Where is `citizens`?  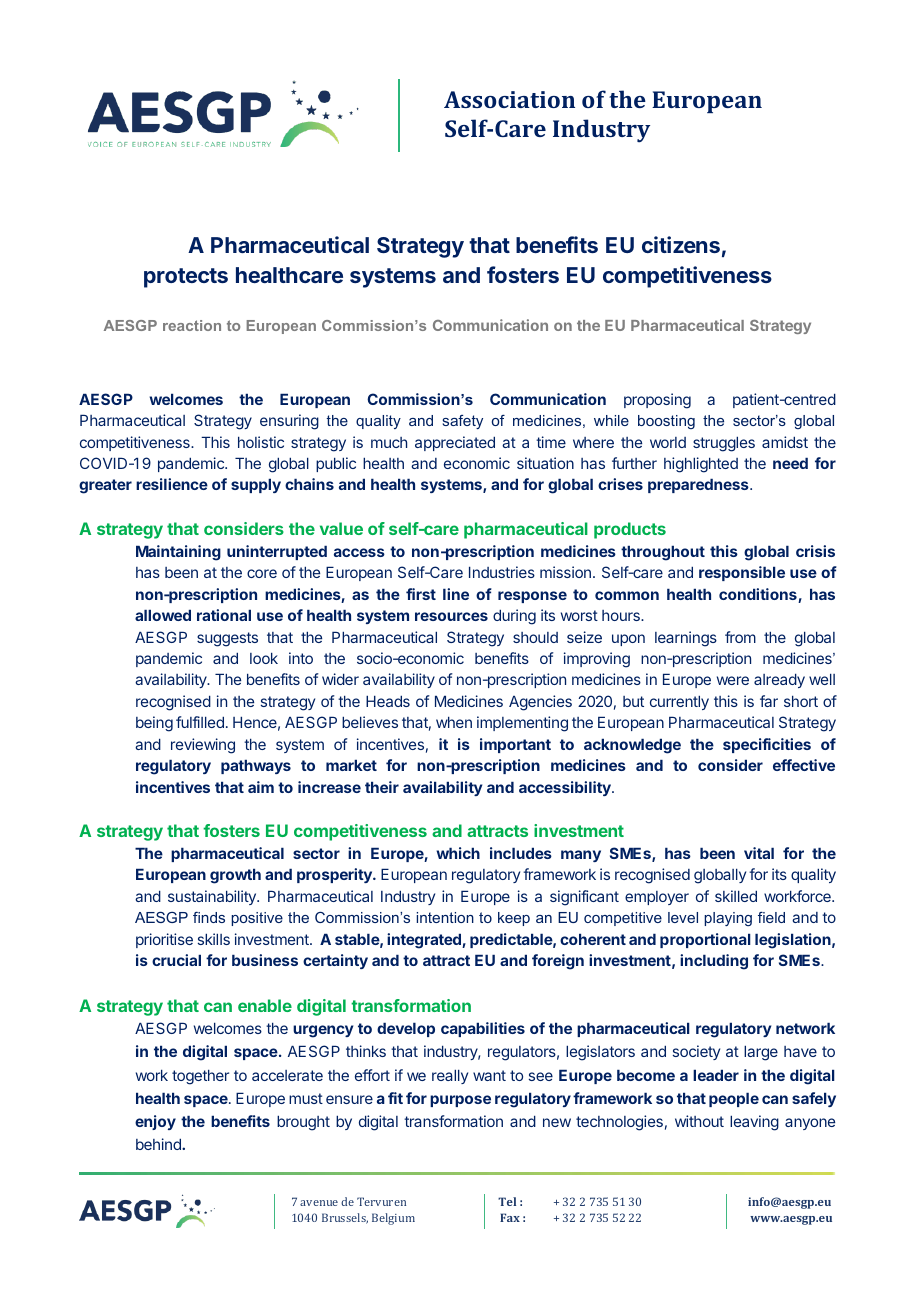
citizens is located at coordinates (681, 244).
